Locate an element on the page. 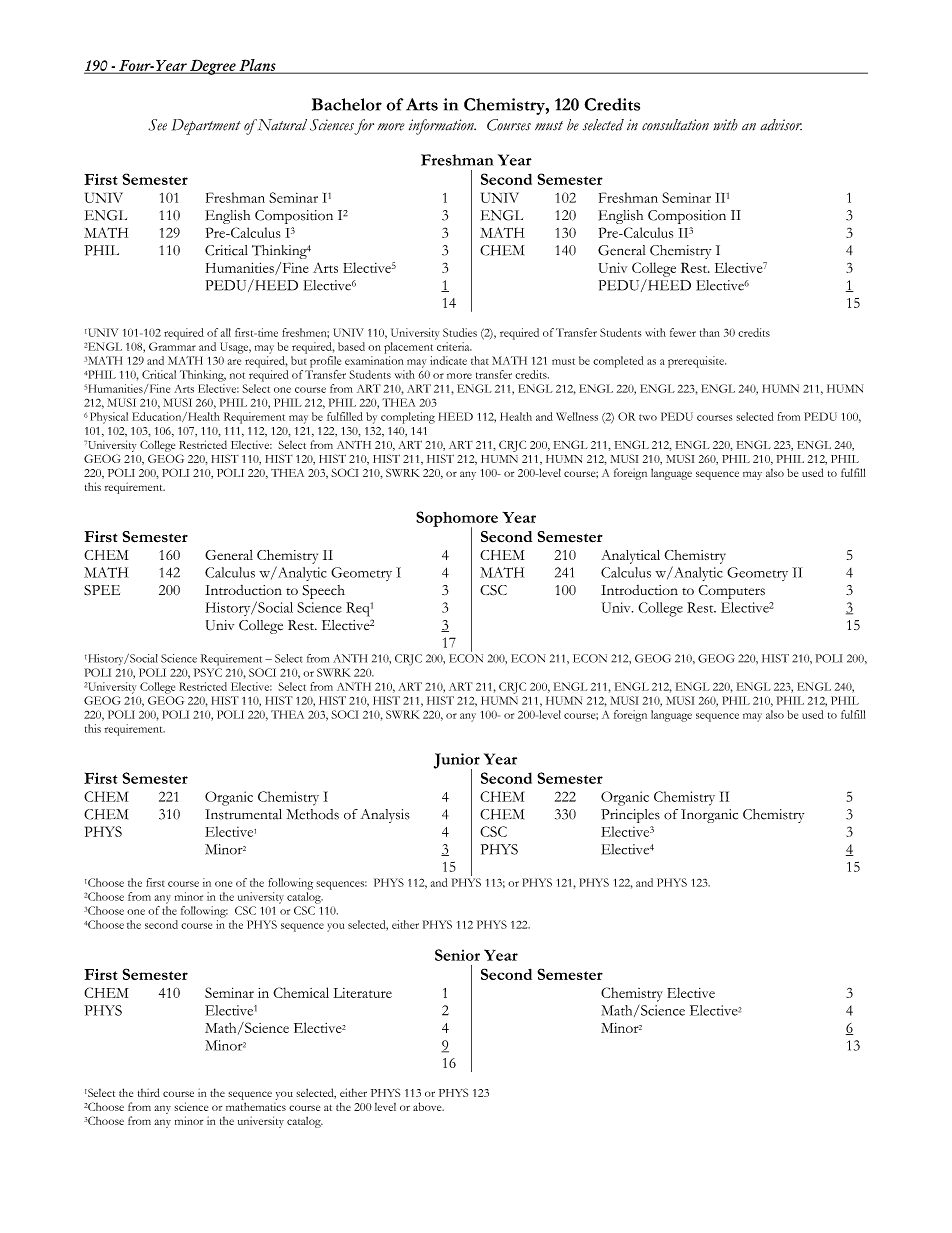 The image size is (952, 1233). Degree is located at coordinates (213, 67).
